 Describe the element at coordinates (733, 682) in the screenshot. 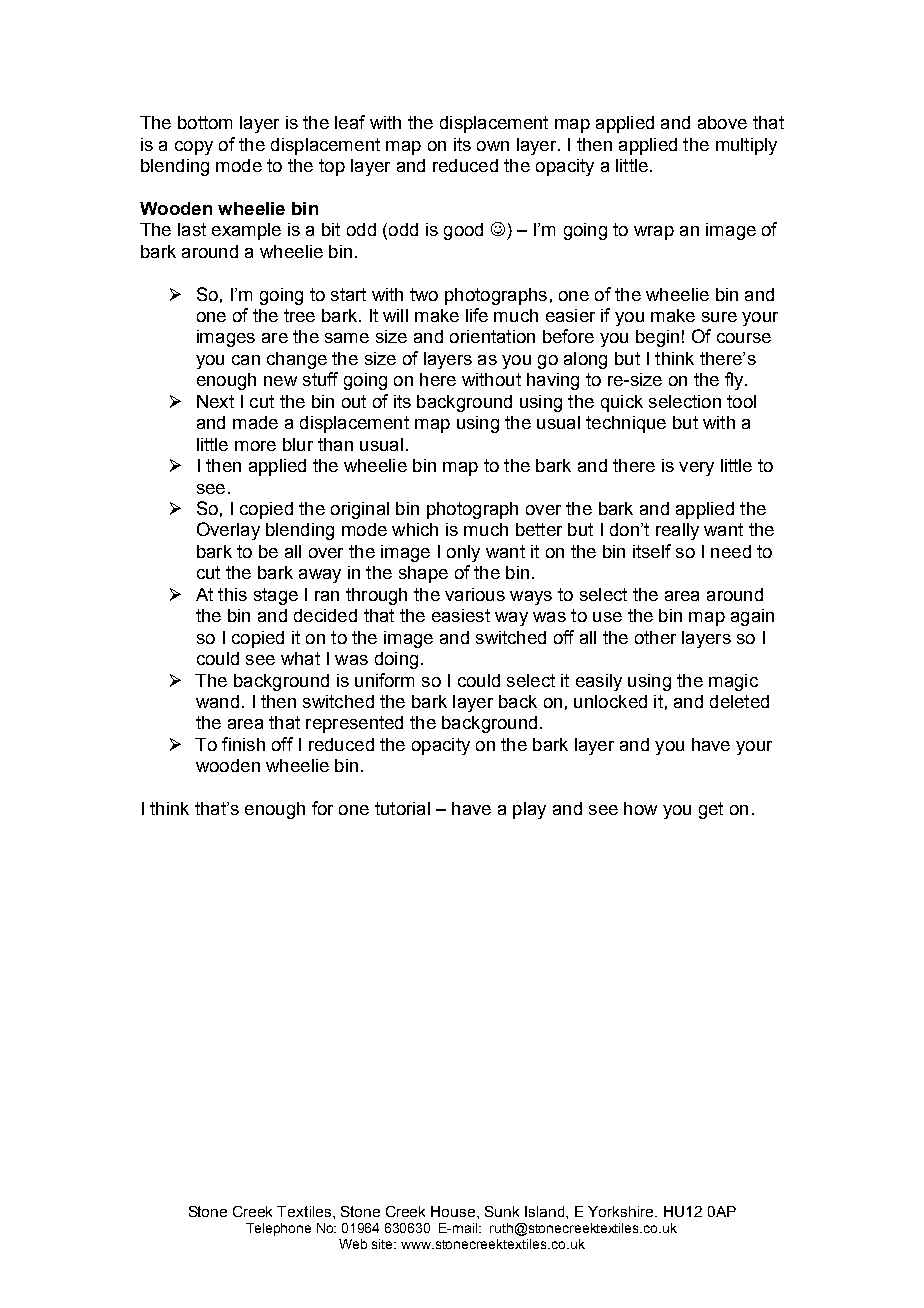

I see `magic` at that location.
